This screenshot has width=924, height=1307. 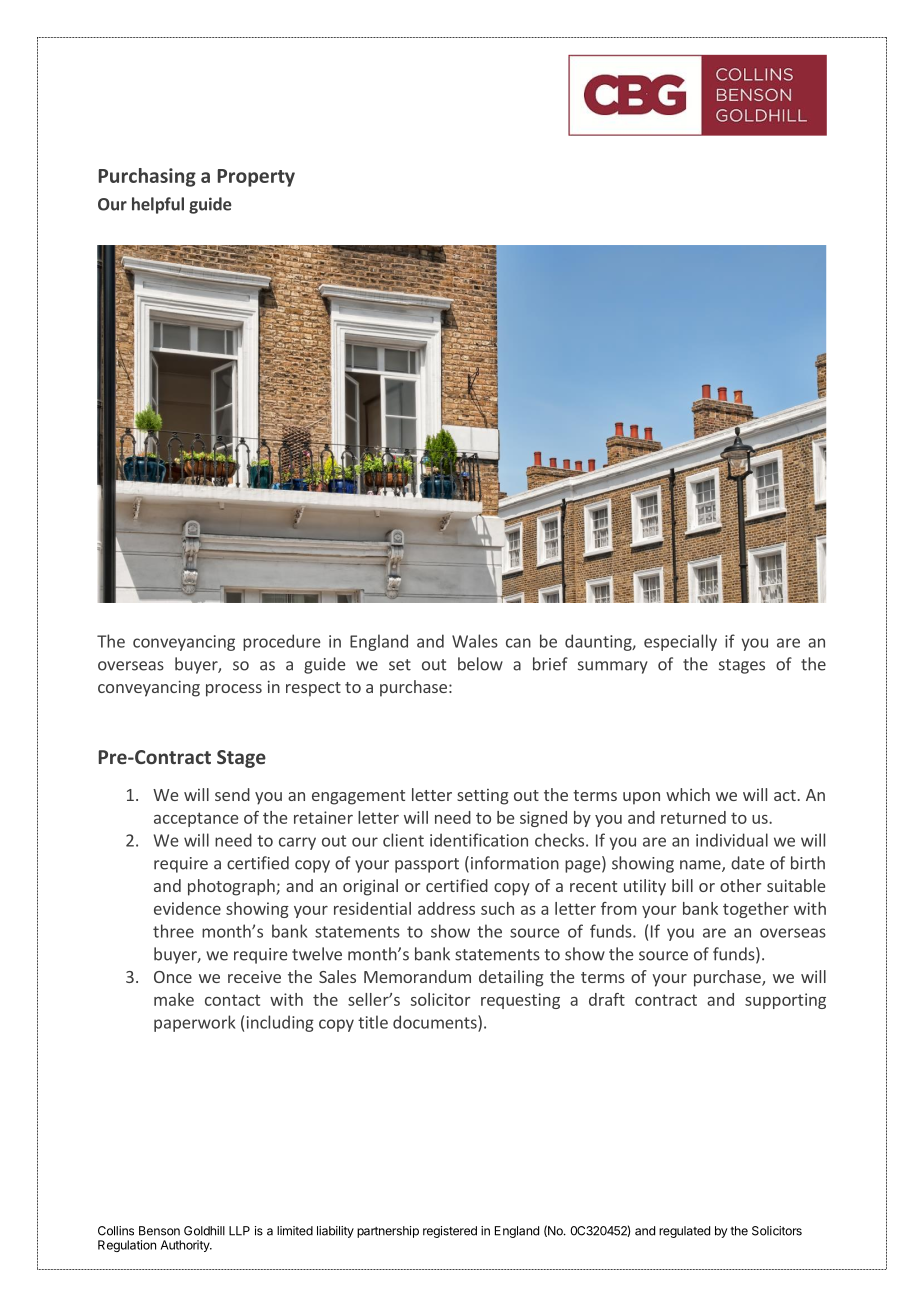 I want to click on regulated, so click(x=684, y=1232).
